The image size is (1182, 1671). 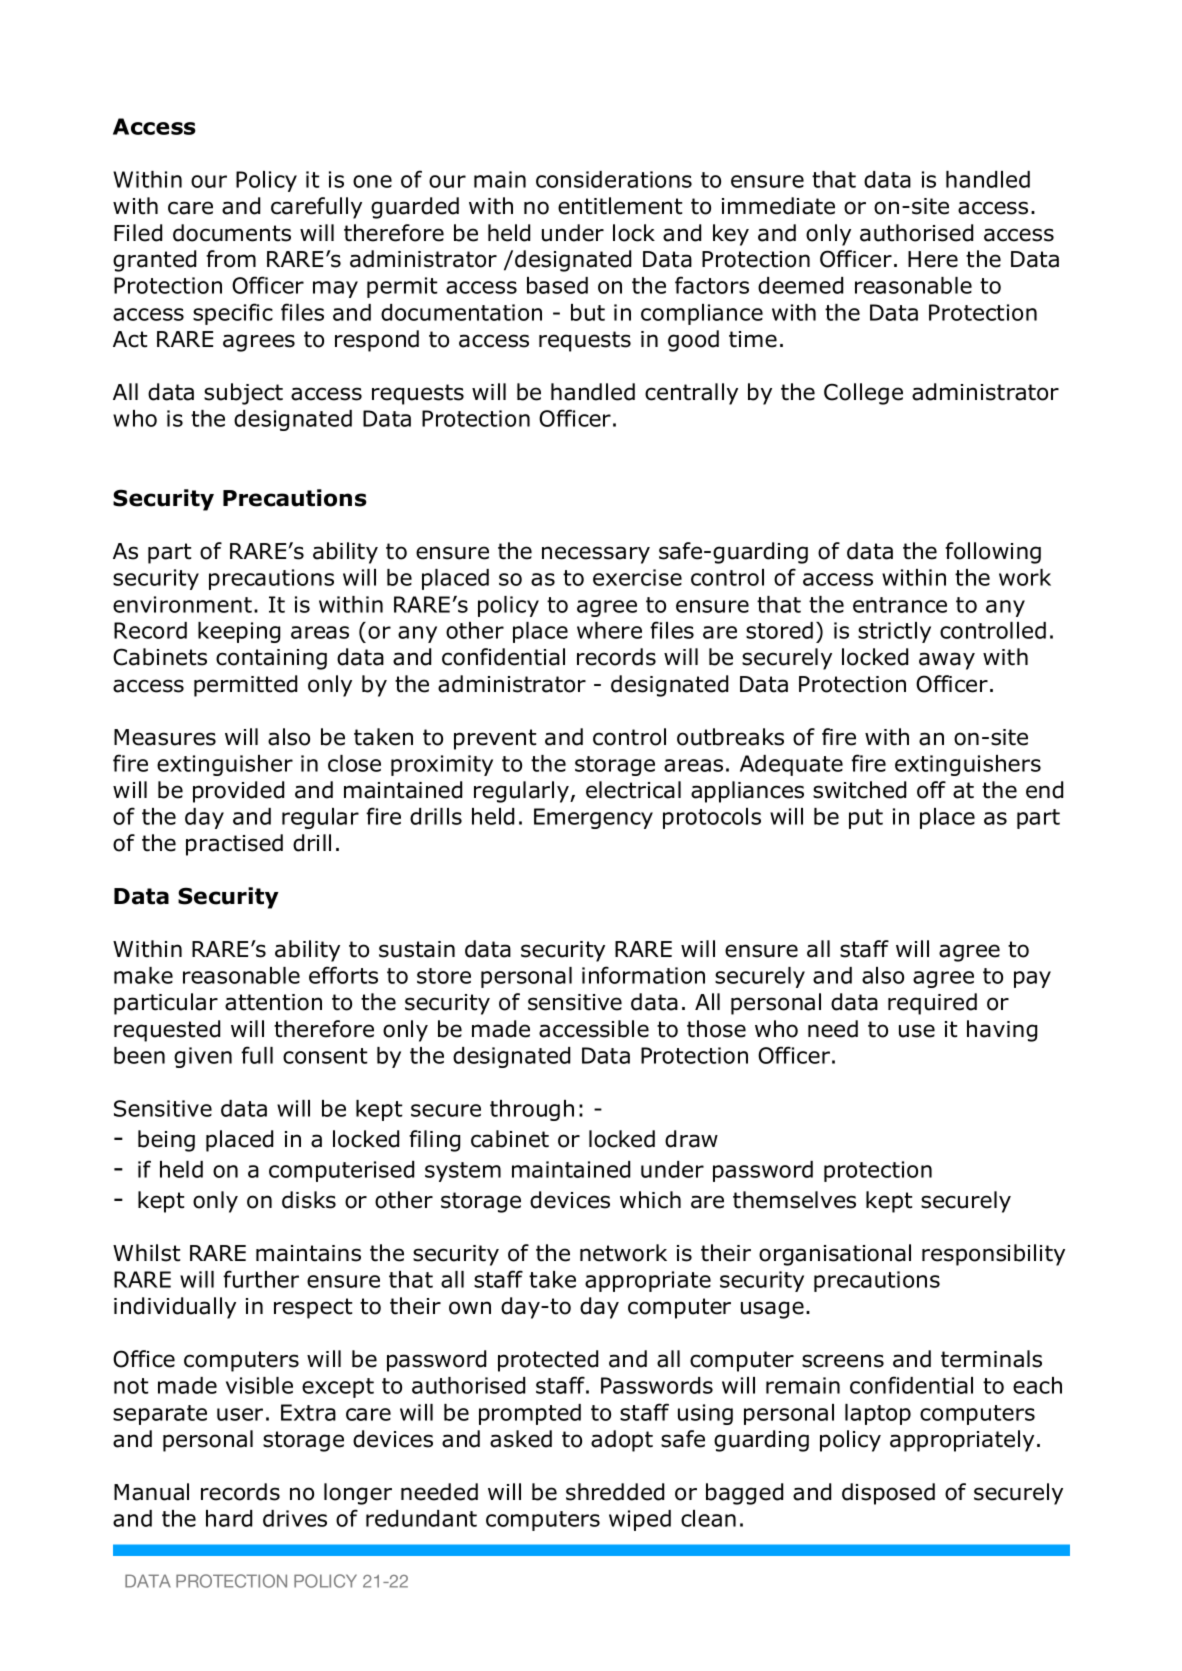 What do you see at coordinates (778, 206) in the screenshot?
I see `immediate` at bounding box center [778, 206].
